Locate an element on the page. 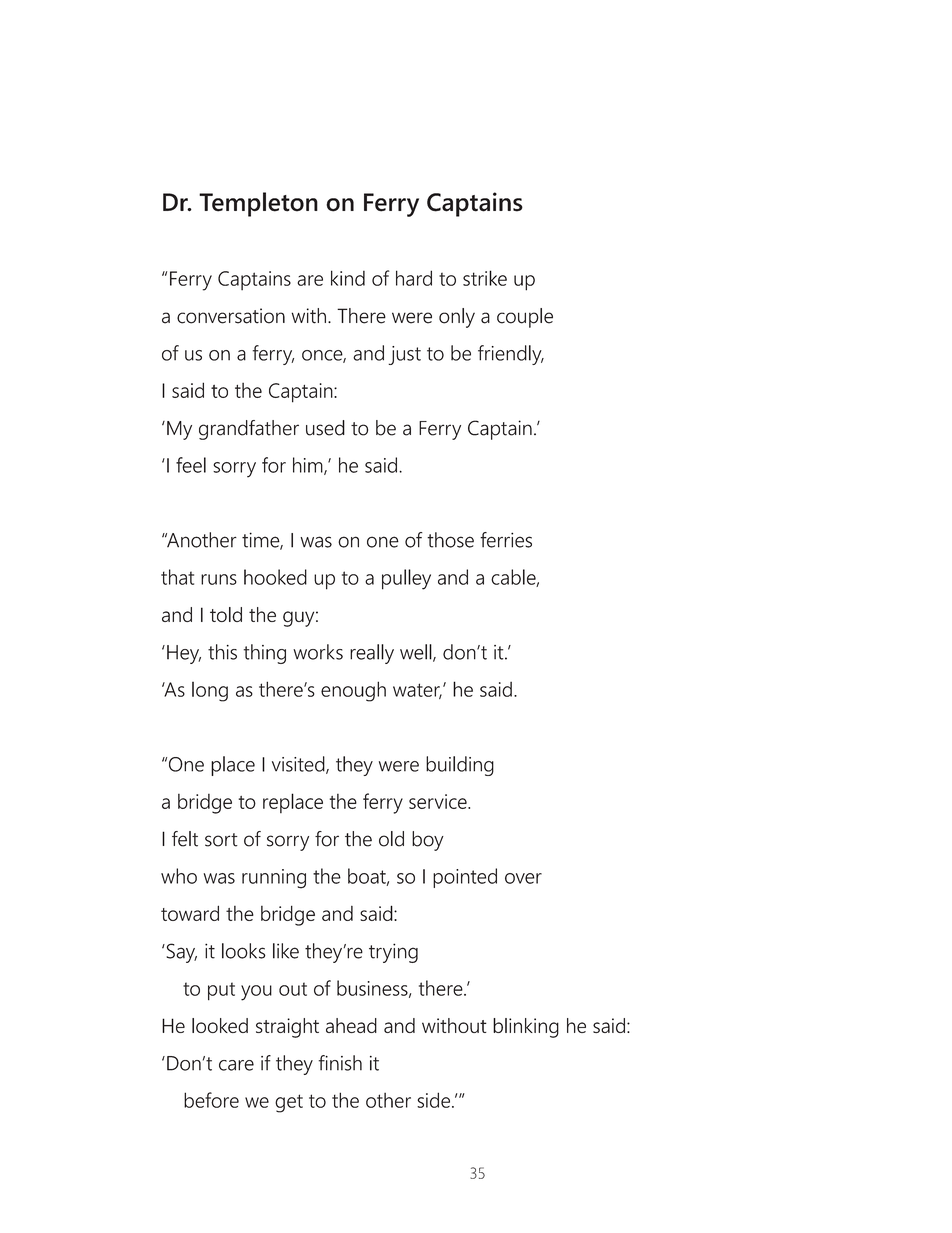 The height and width of the image is (1233, 952). Templeton is located at coordinates (258, 204).
